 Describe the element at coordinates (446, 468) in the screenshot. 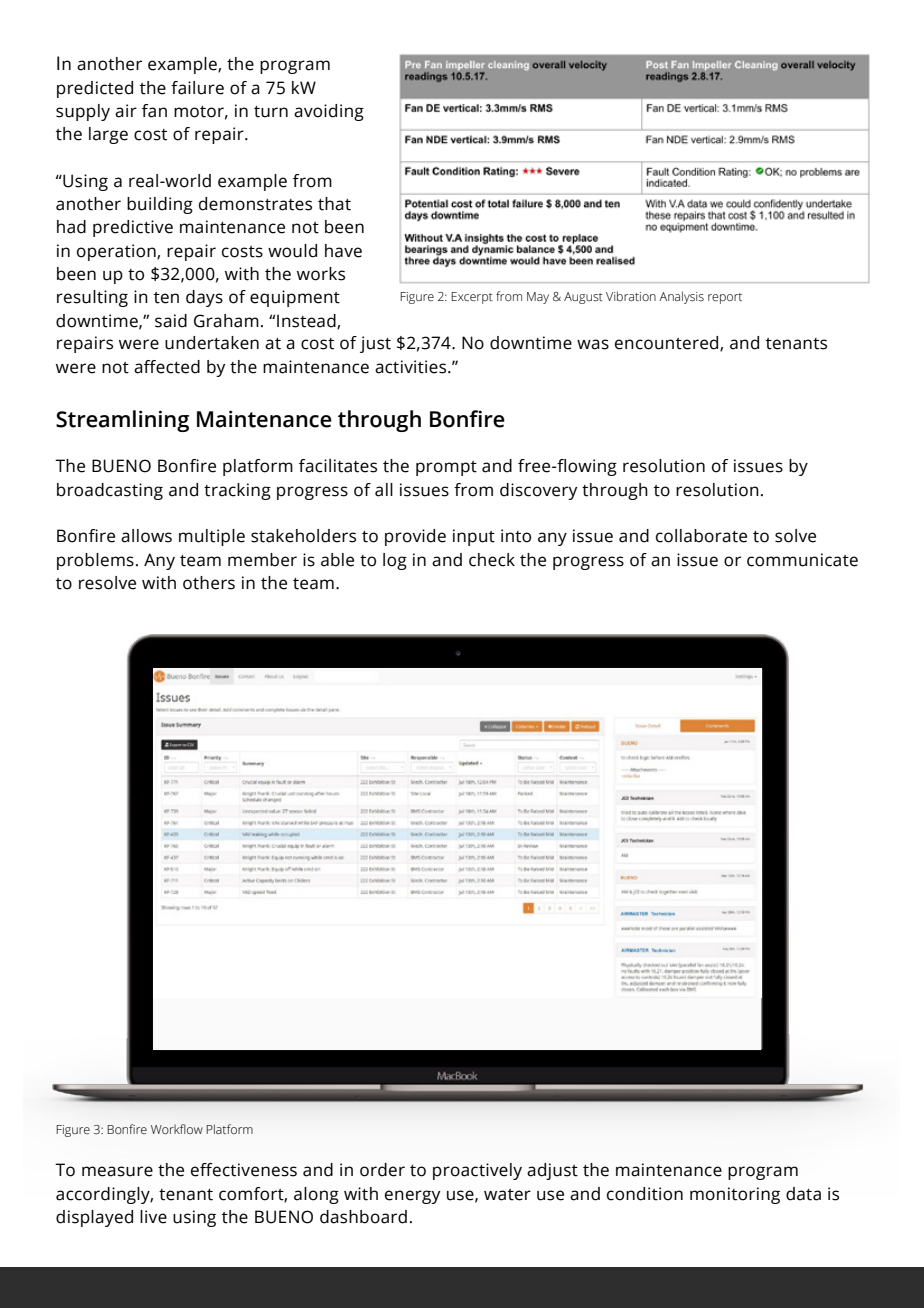

I see `prompt` at that location.
